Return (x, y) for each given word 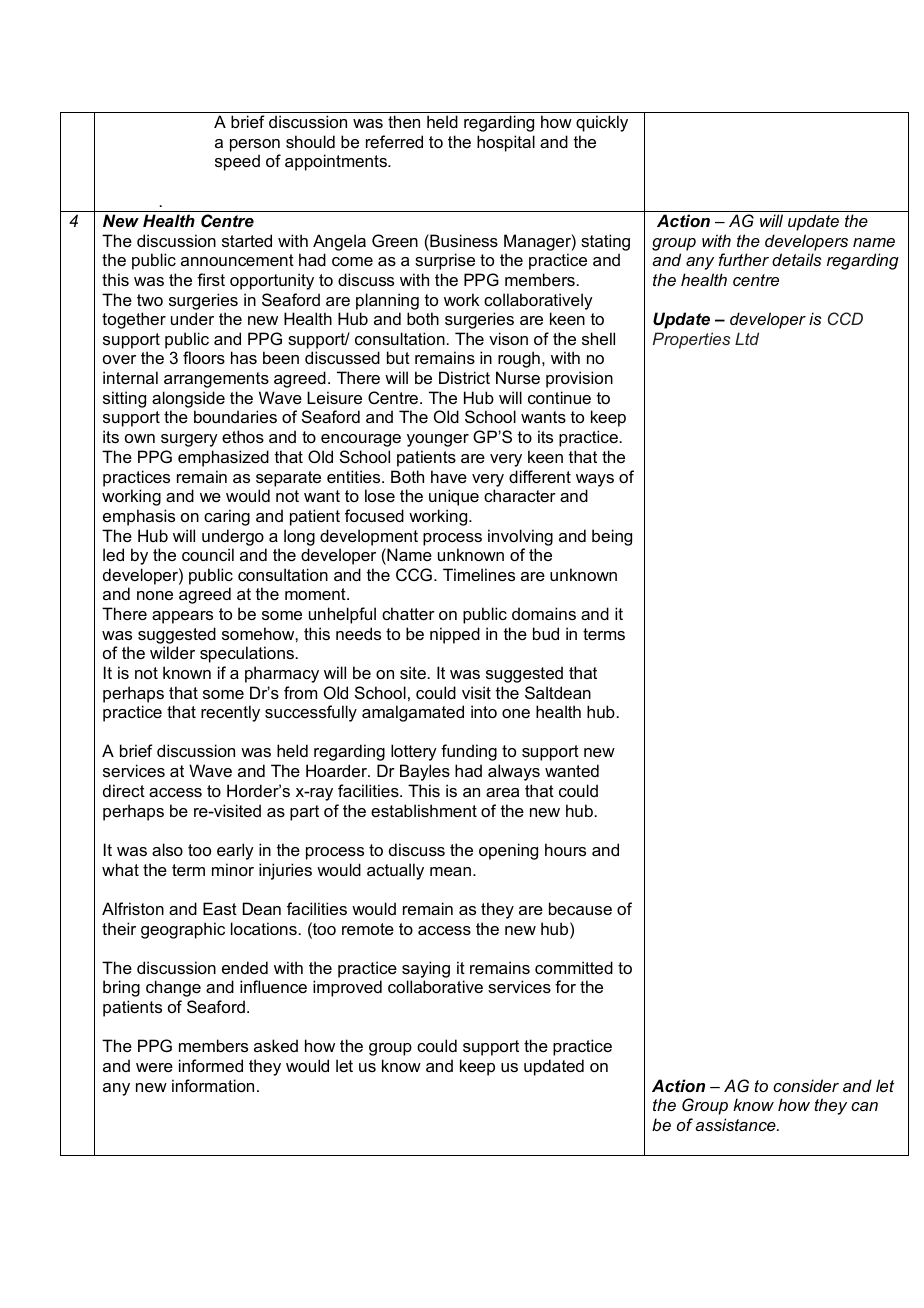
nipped (455, 635)
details (797, 259)
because (580, 908)
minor (233, 869)
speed (237, 162)
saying (426, 969)
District (464, 377)
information (213, 1085)
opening (508, 851)
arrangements (216, 380)
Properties (691, 340)
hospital (506, 143)
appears (182, 617)
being (612, 537)
